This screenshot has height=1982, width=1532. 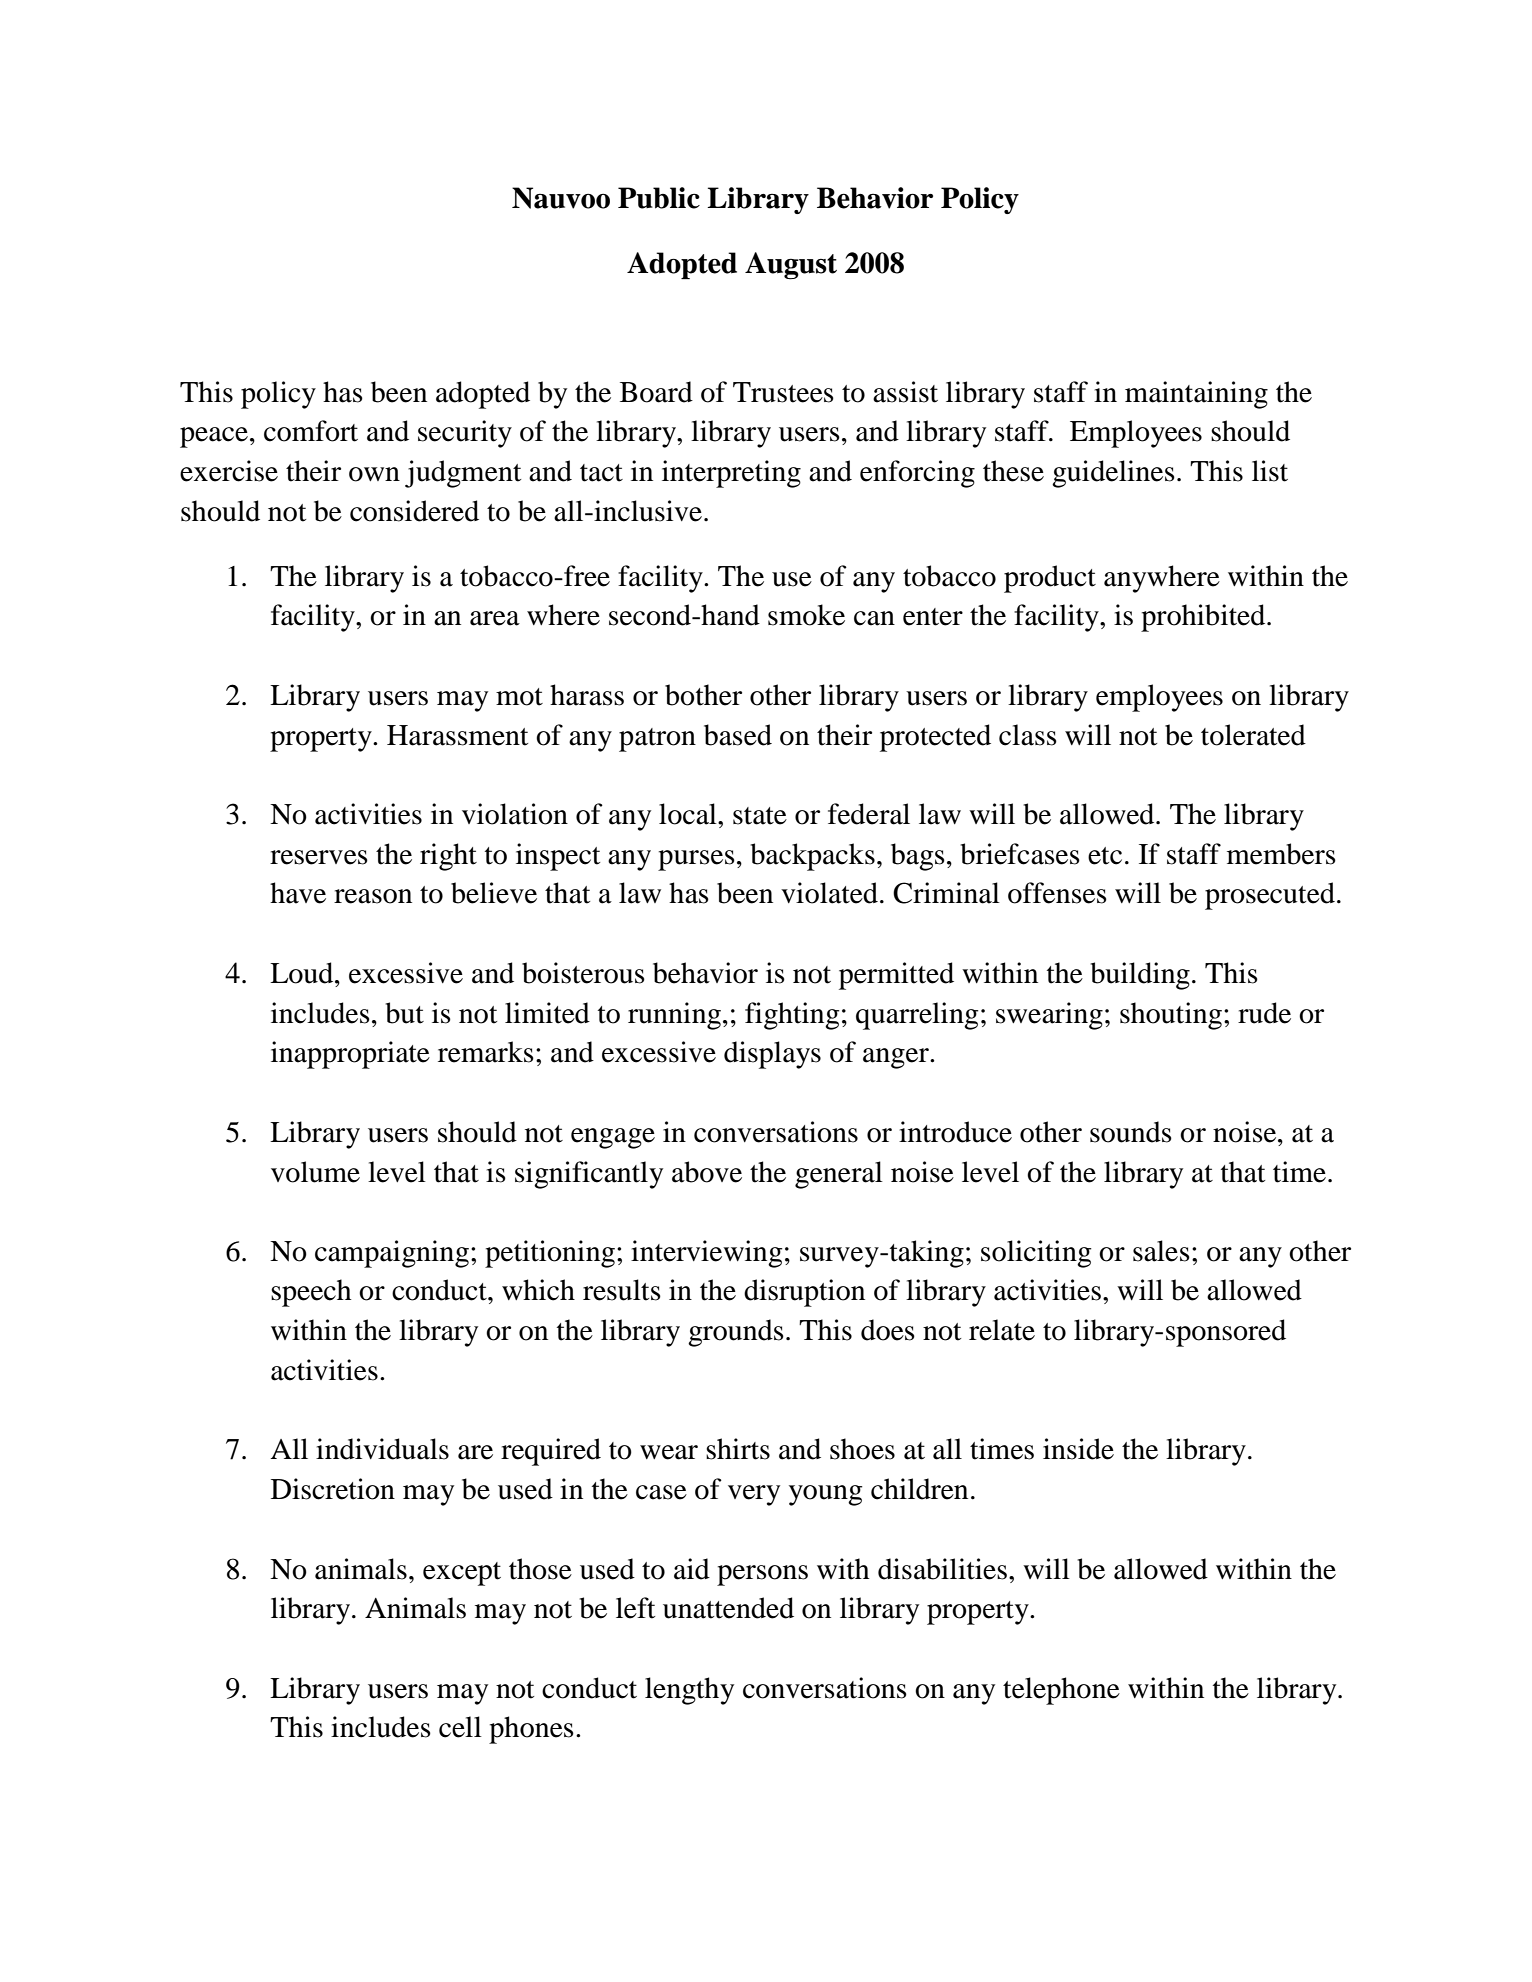 I want to click on volume, so click(x=315, y=1172).
